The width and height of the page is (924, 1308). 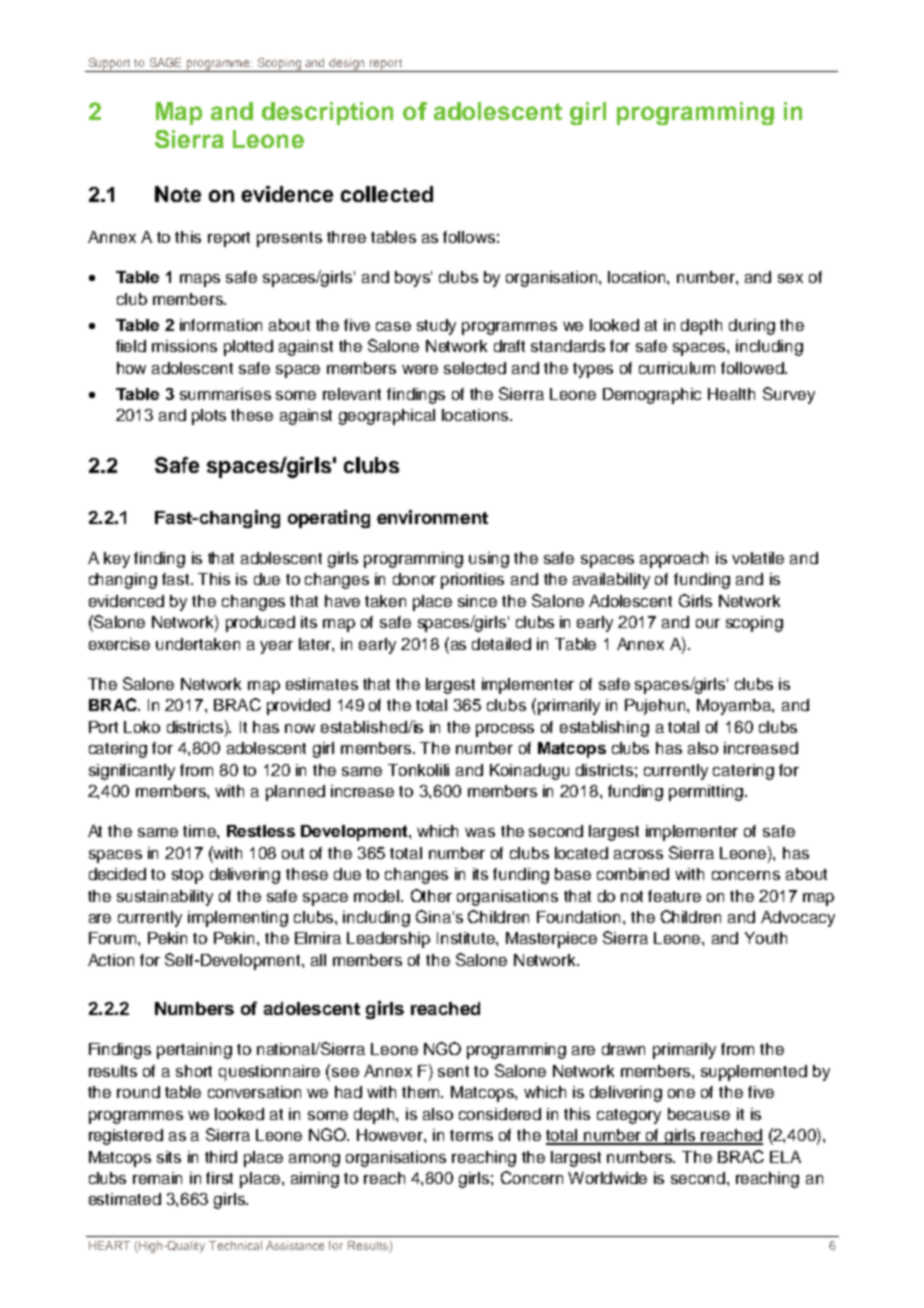 What do you see at coordinates (209, 417) in the page?
I see `plots` at bounding box center [209, 417].
